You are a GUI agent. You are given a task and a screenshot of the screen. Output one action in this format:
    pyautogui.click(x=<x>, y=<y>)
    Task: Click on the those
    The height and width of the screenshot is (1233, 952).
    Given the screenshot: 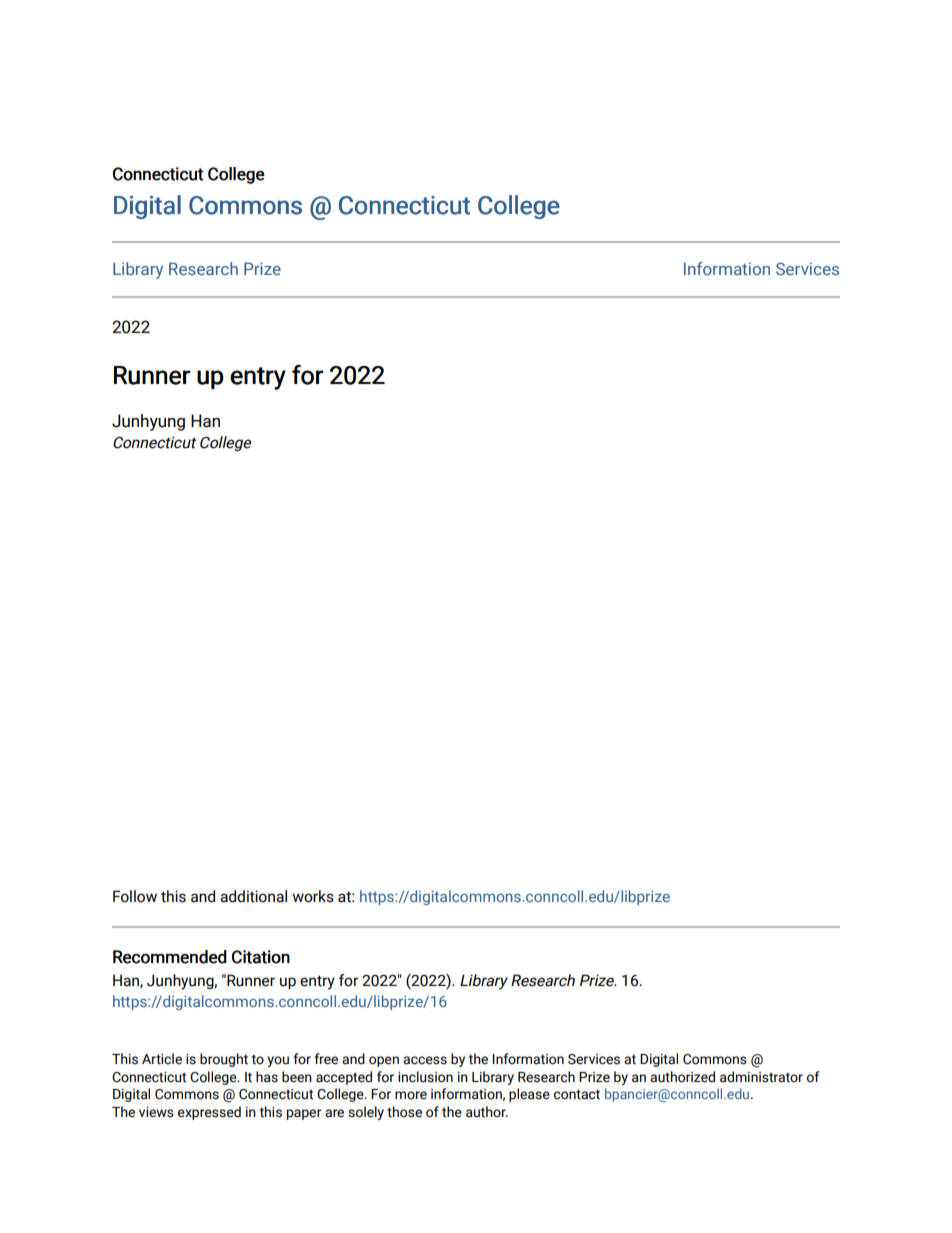 What is the action you would take?
    pyautogui.click(x=404, y=1112)
